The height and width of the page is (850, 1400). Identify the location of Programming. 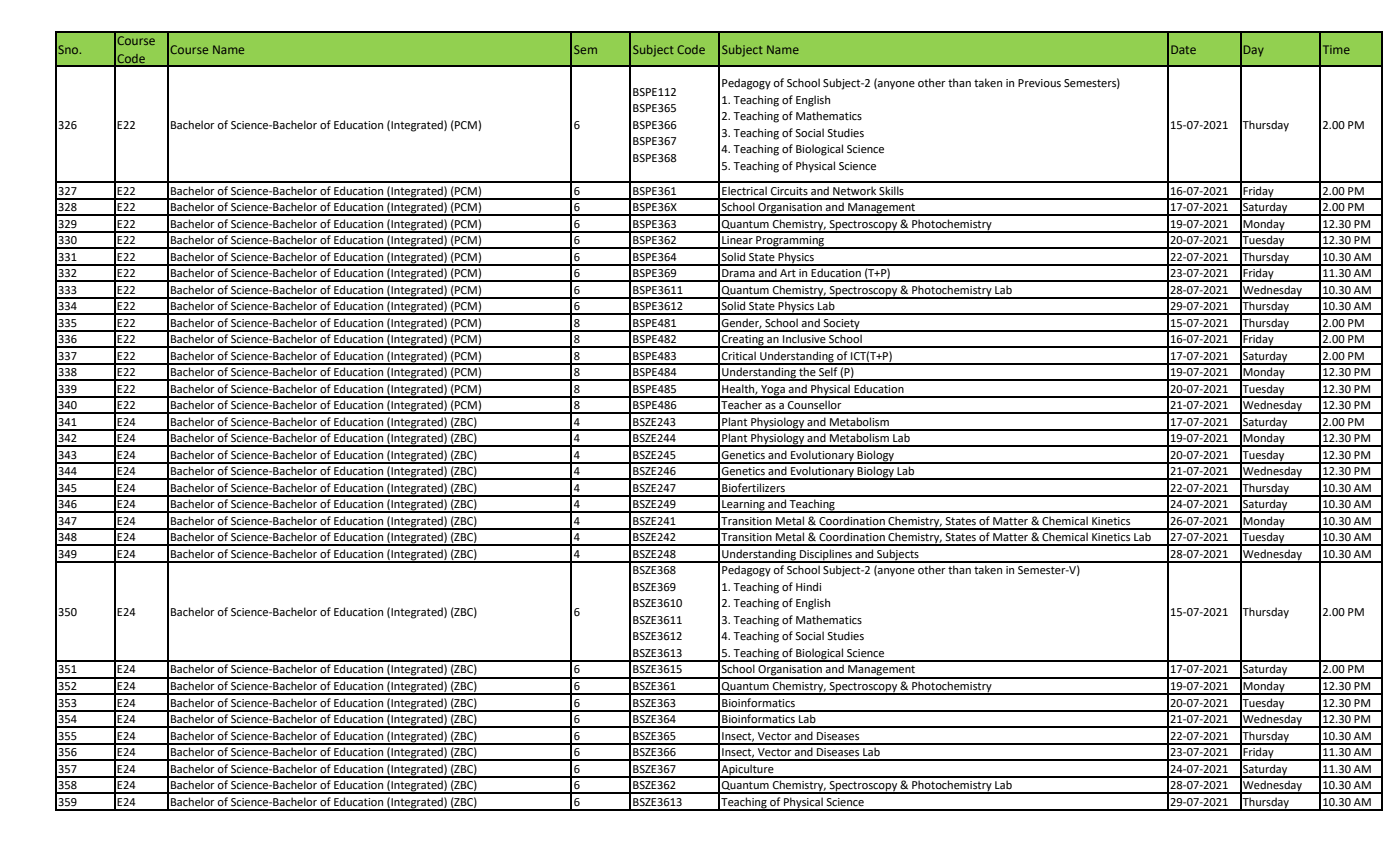
(790, 242).
